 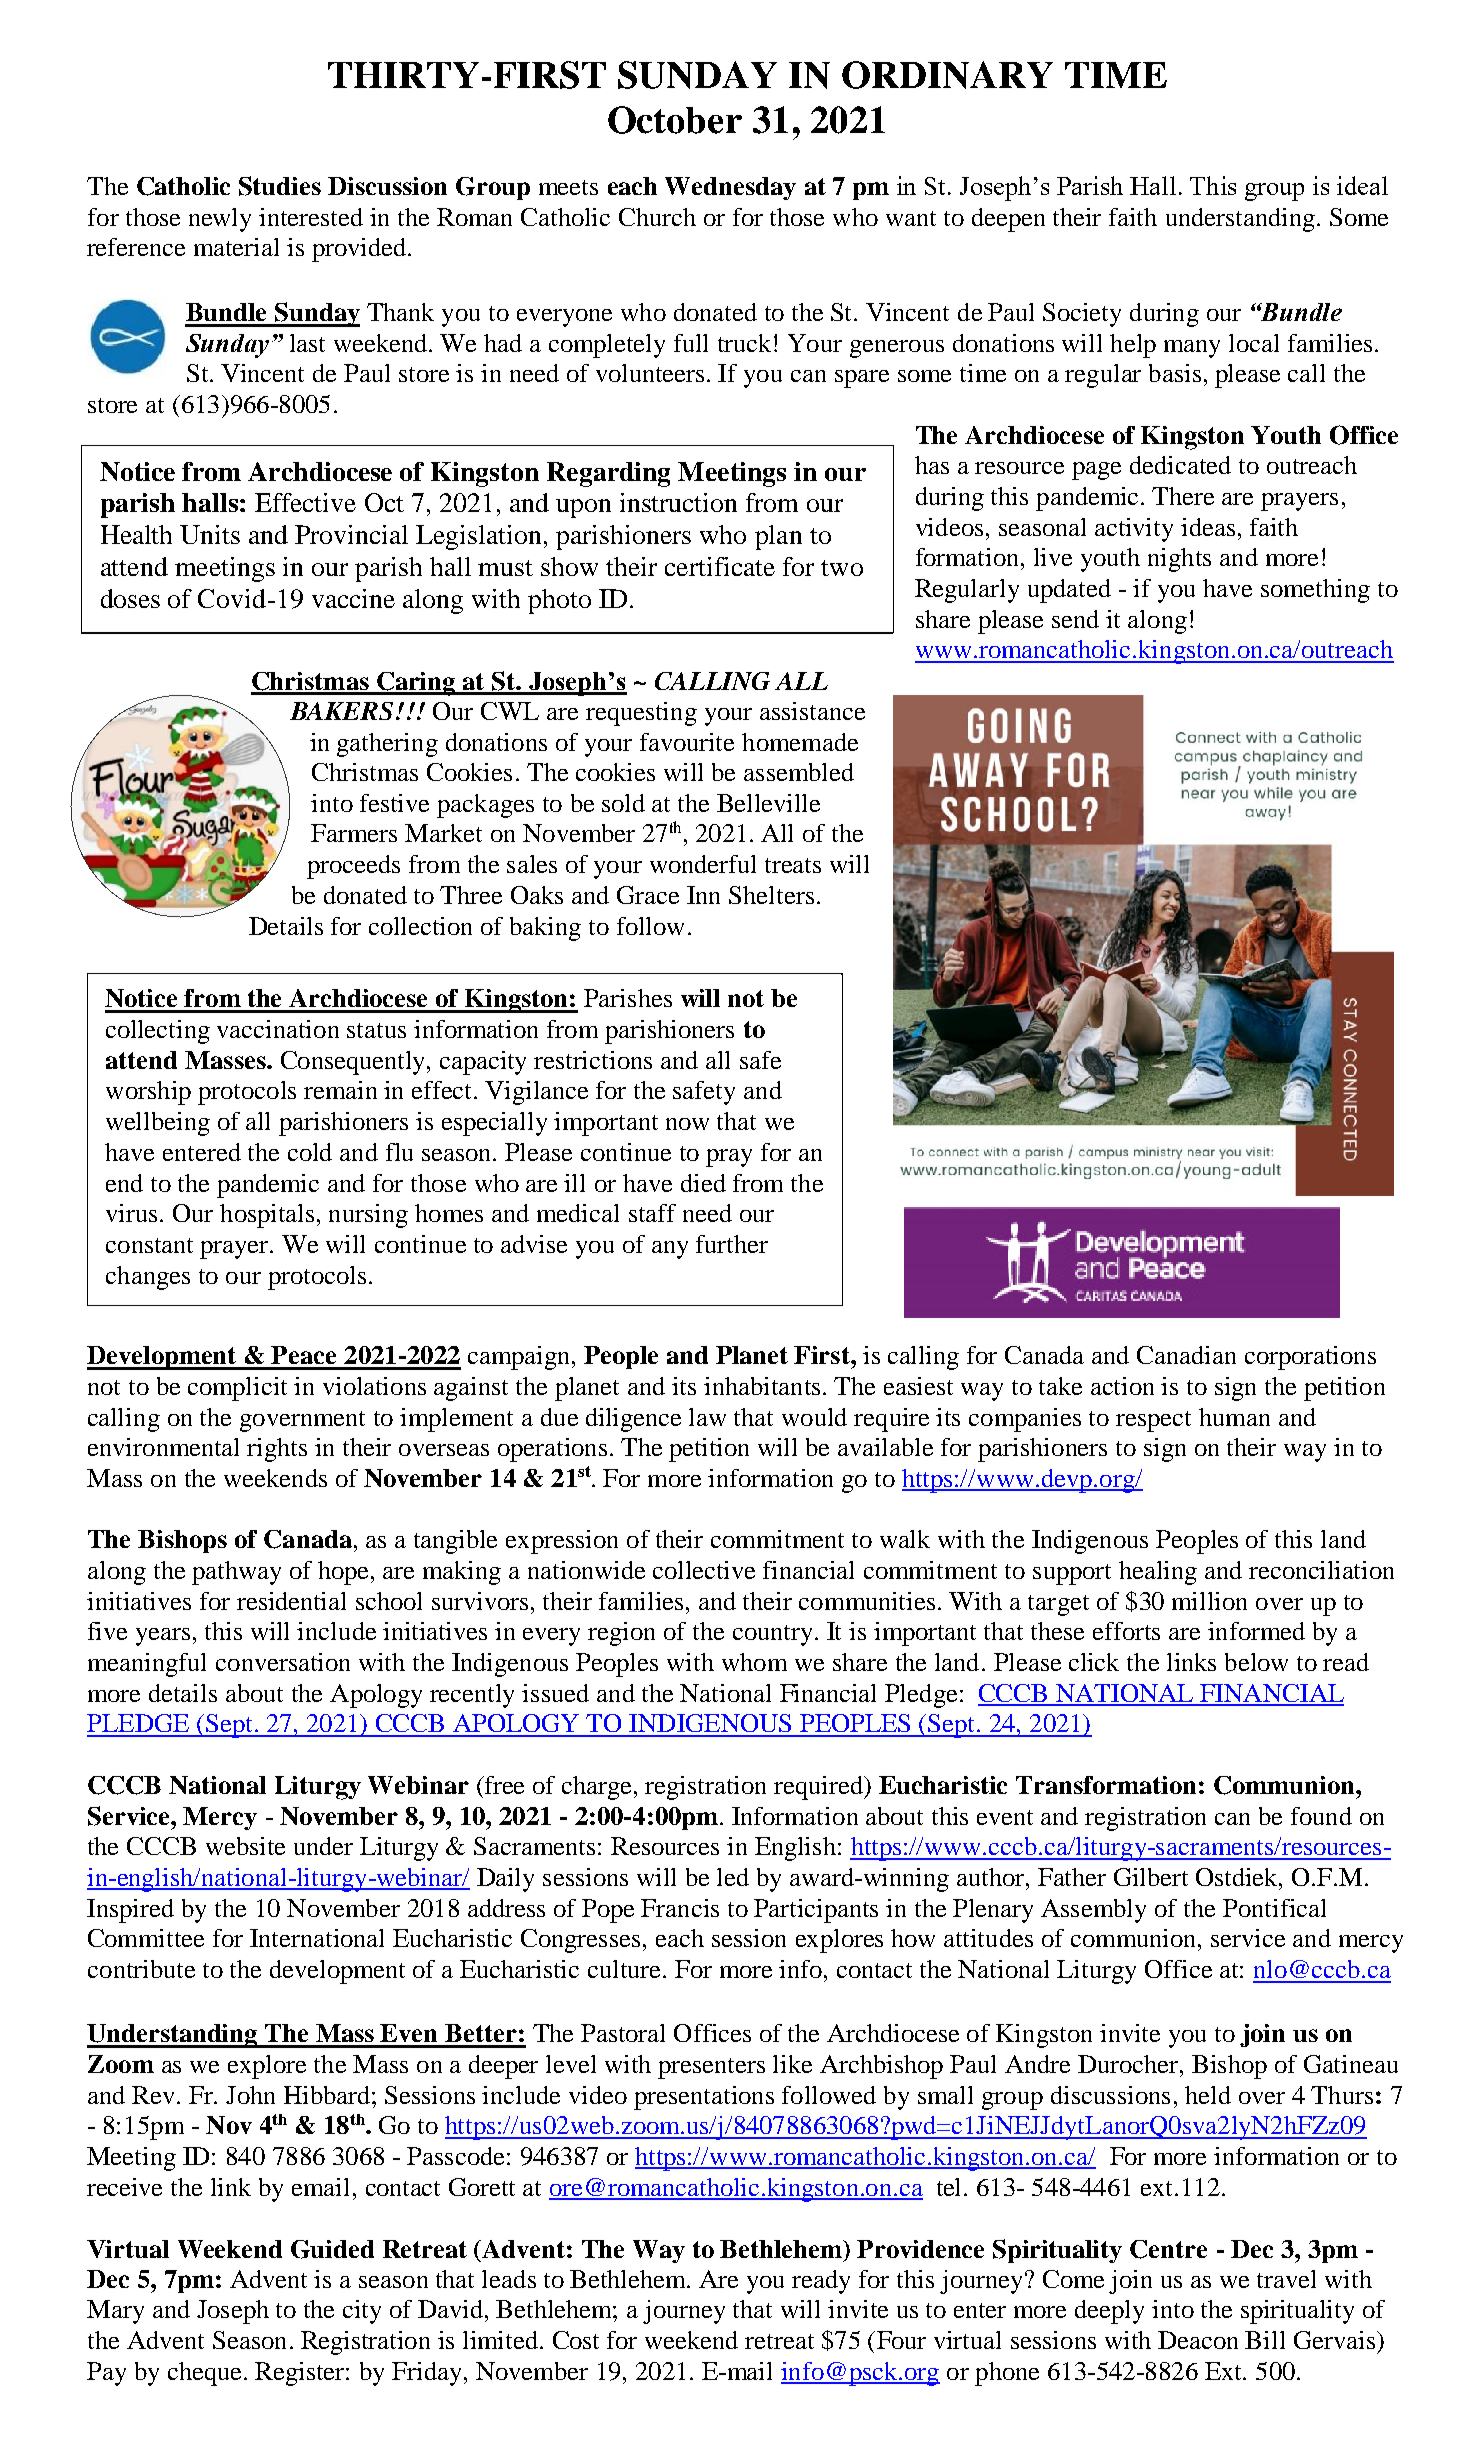 I want to click on Cost, so click(x=576, y=2340).
